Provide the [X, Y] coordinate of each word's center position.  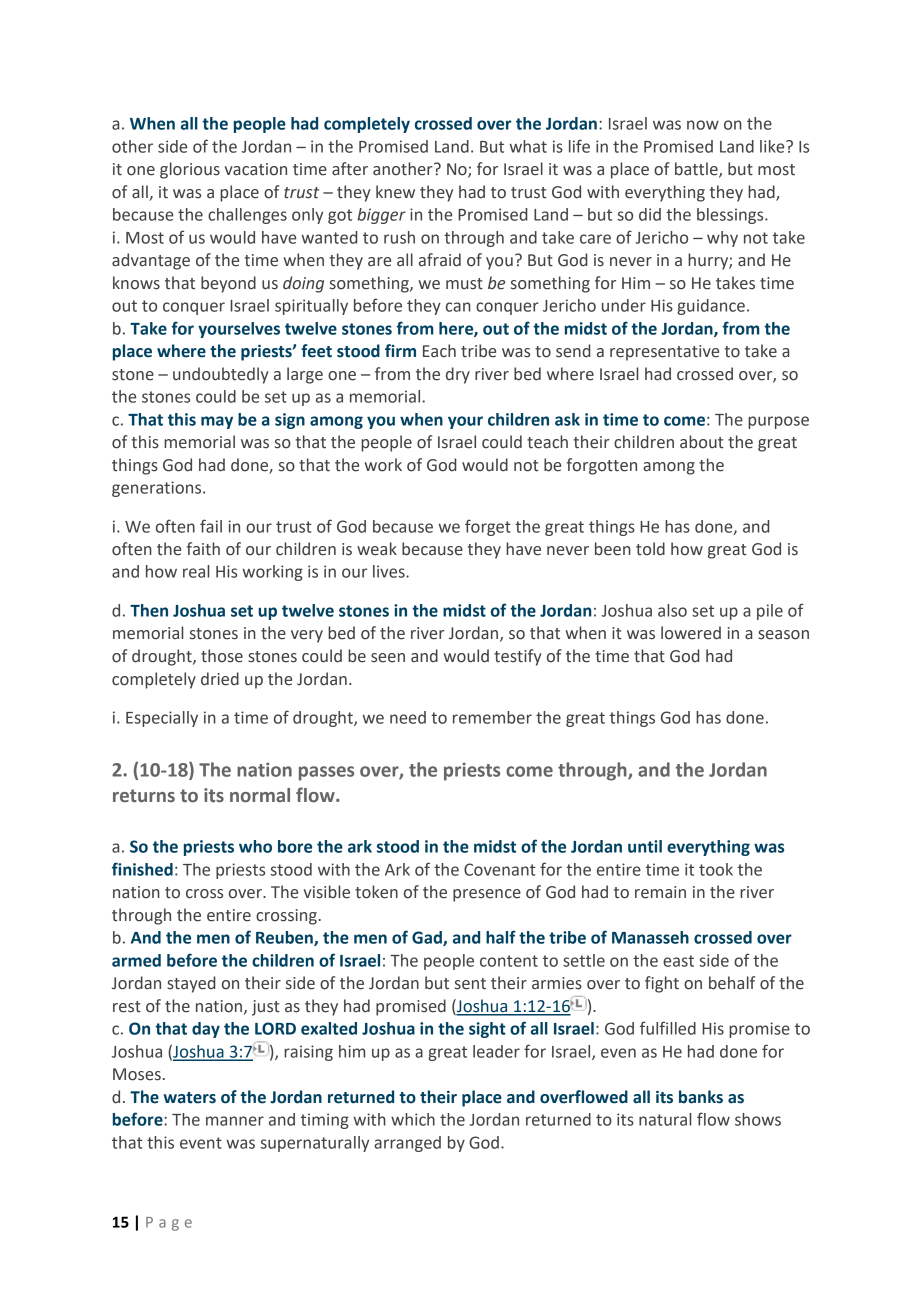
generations [158, 489]
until [645, 846]
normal [260, 795]
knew [395, 192]
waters [190, 1098]
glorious [190, 170]
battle [697, 170]
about [702, 442]
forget [488, 527]
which [413, 1119]
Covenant [500, 869]
